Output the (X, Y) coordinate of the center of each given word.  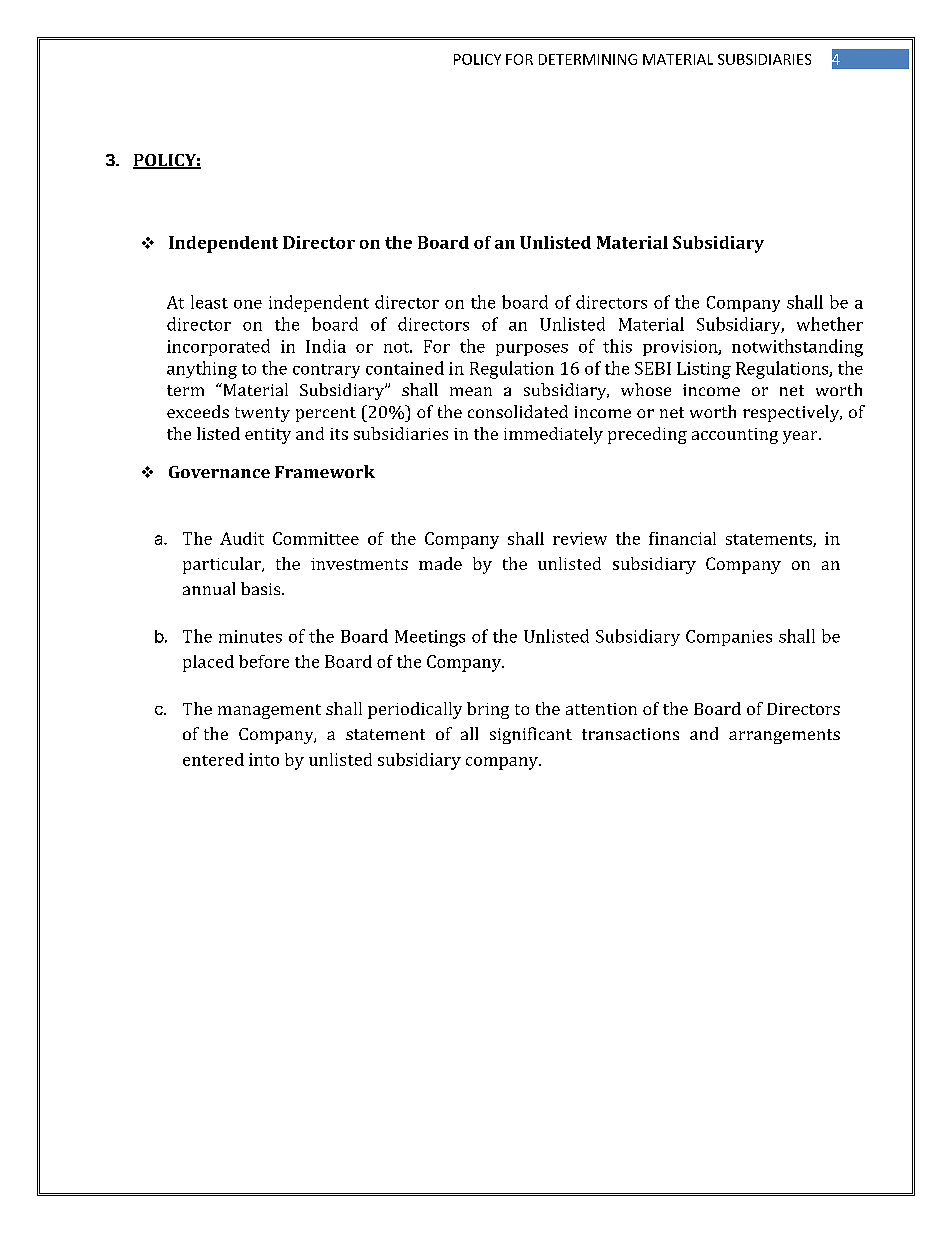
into (264, 759)
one (248, 304)
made (440, 563)
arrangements (784, 736)
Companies (729, 638)
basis (262, 588)
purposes (532, 350)
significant (531, 735)
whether (830, 324)
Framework (325, 471)
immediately (553, 435)
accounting (735, 436)
